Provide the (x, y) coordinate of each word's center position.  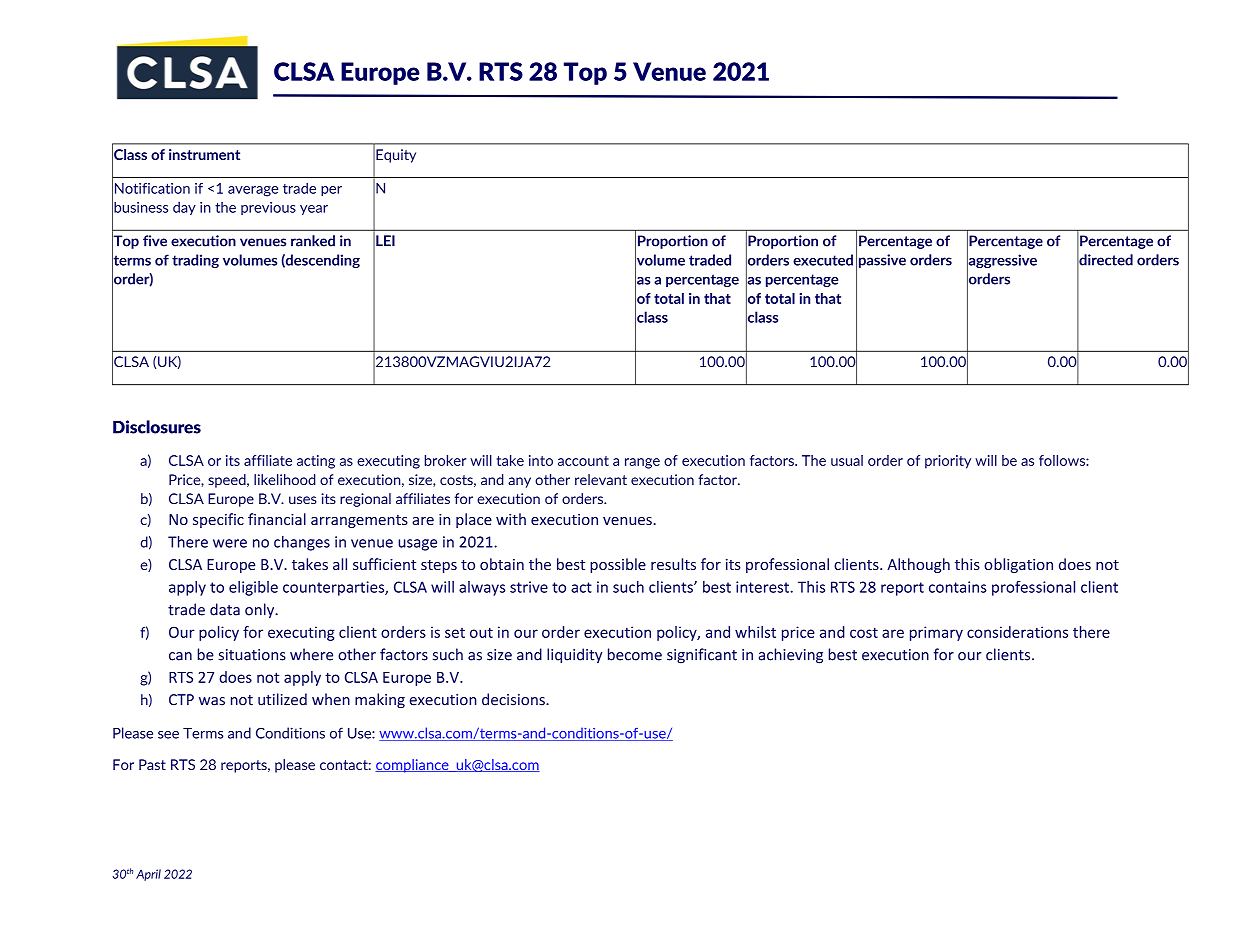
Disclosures (157, 427)
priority (948, 462)
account (583, 461)
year (314, 210)
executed (823, 260)
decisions (514, 699)
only (261, 611)
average (253, 191)
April (148, 875)
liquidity (574, 656)
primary (936, 633)
